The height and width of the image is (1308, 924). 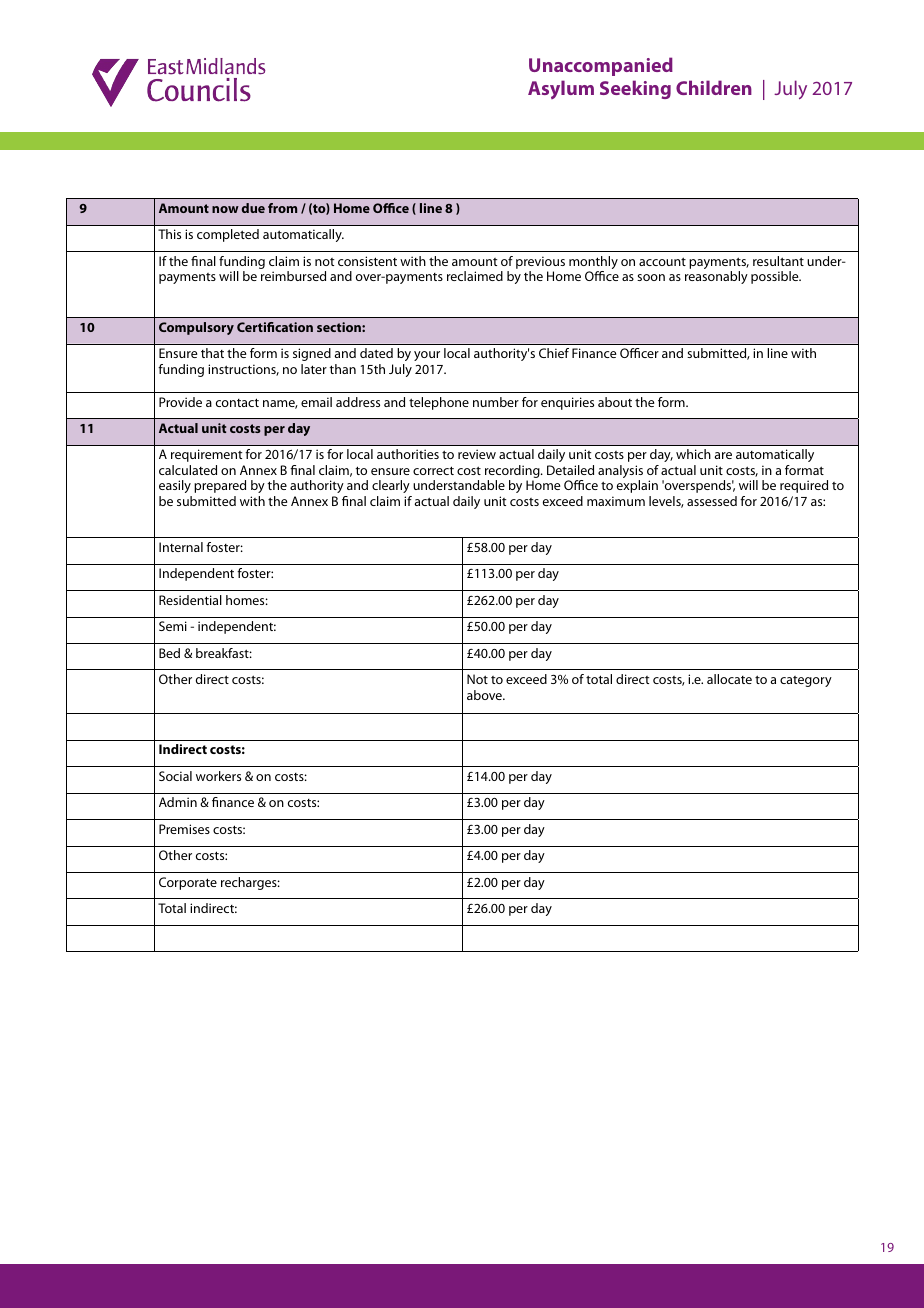 What do you see at coordinates (220, 486) in the image?
I see `prepared` at bounding box center [220, 486].
